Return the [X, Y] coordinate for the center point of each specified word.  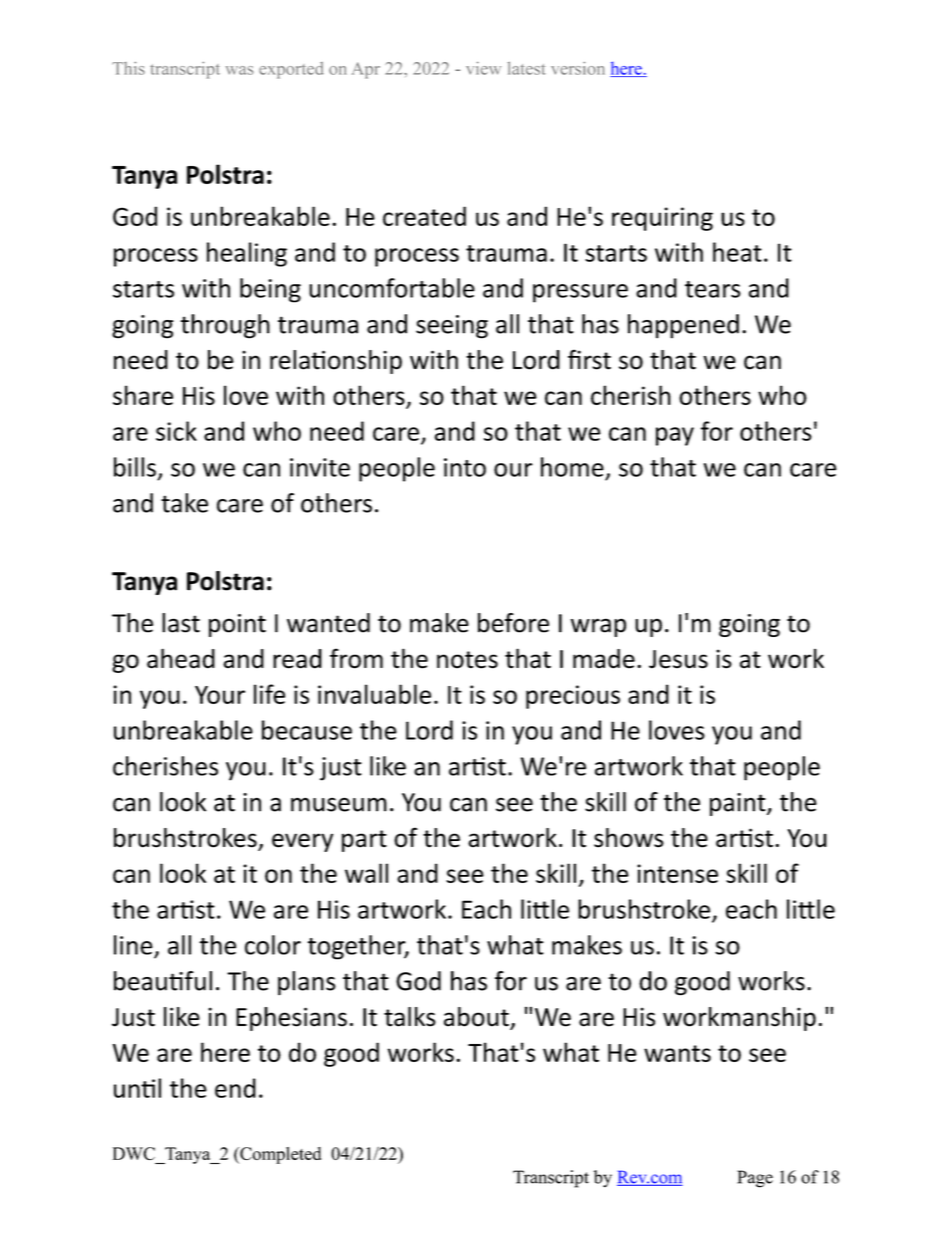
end [235, 1088]
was [239, 70]
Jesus [678, 659]
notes [467, 660]
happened [683, 326]
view [483, 68]
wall [366, 873]
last [181, 623]
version [578, 68]
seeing [452, 327]
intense [677, 873]
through [225, 326]
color [273, 945]
